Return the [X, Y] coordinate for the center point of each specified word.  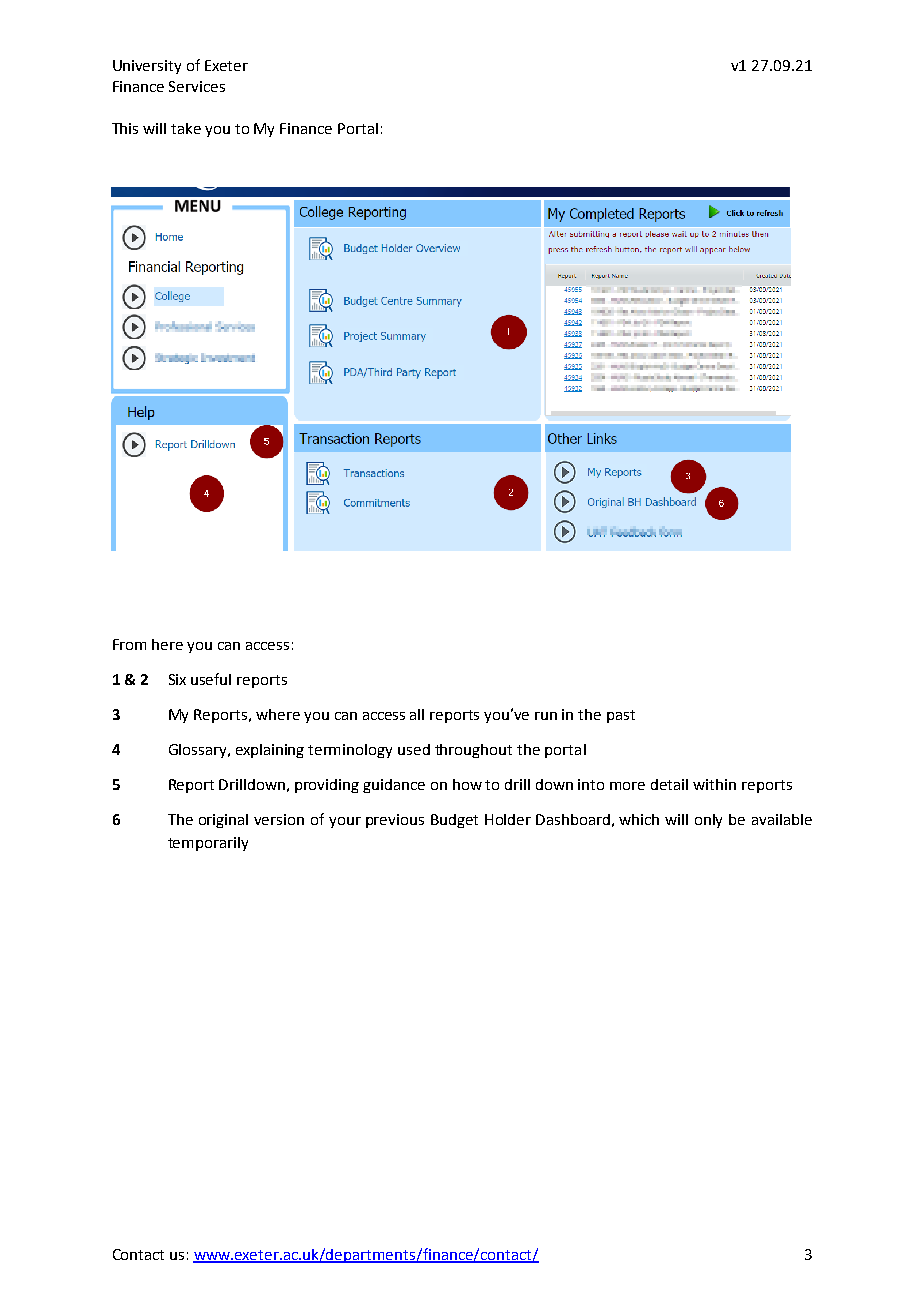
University [147, 67]
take [186, 128]
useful [211, 679]
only [708, 821]
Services [197, 86]
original [223, 821]
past [621, 716]
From [129, 644]
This [125, 128]
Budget [454, 821]
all [417, 714]
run [546, 716]
